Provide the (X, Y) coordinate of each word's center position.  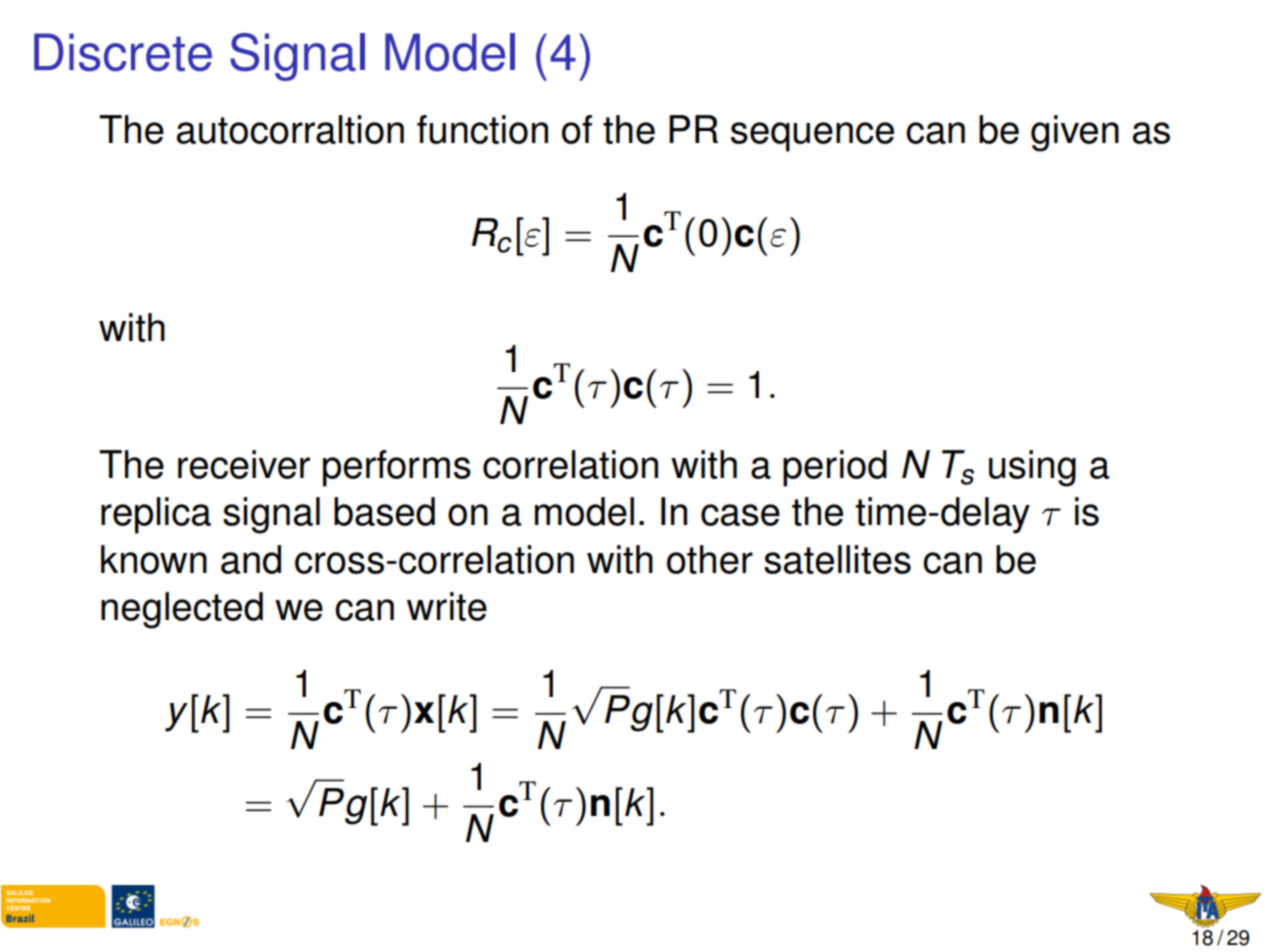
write (447, 606)
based (384, 511)
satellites (837, 559)
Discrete (123, 52)
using (1032, 468)
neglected (182, 610)
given (1075, 133)
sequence (812, 137)
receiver (244, 464)
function (482, 129)
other (710, 559)
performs (397, 468)
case (740, 515)
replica (156, 515)
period (835, 468)
